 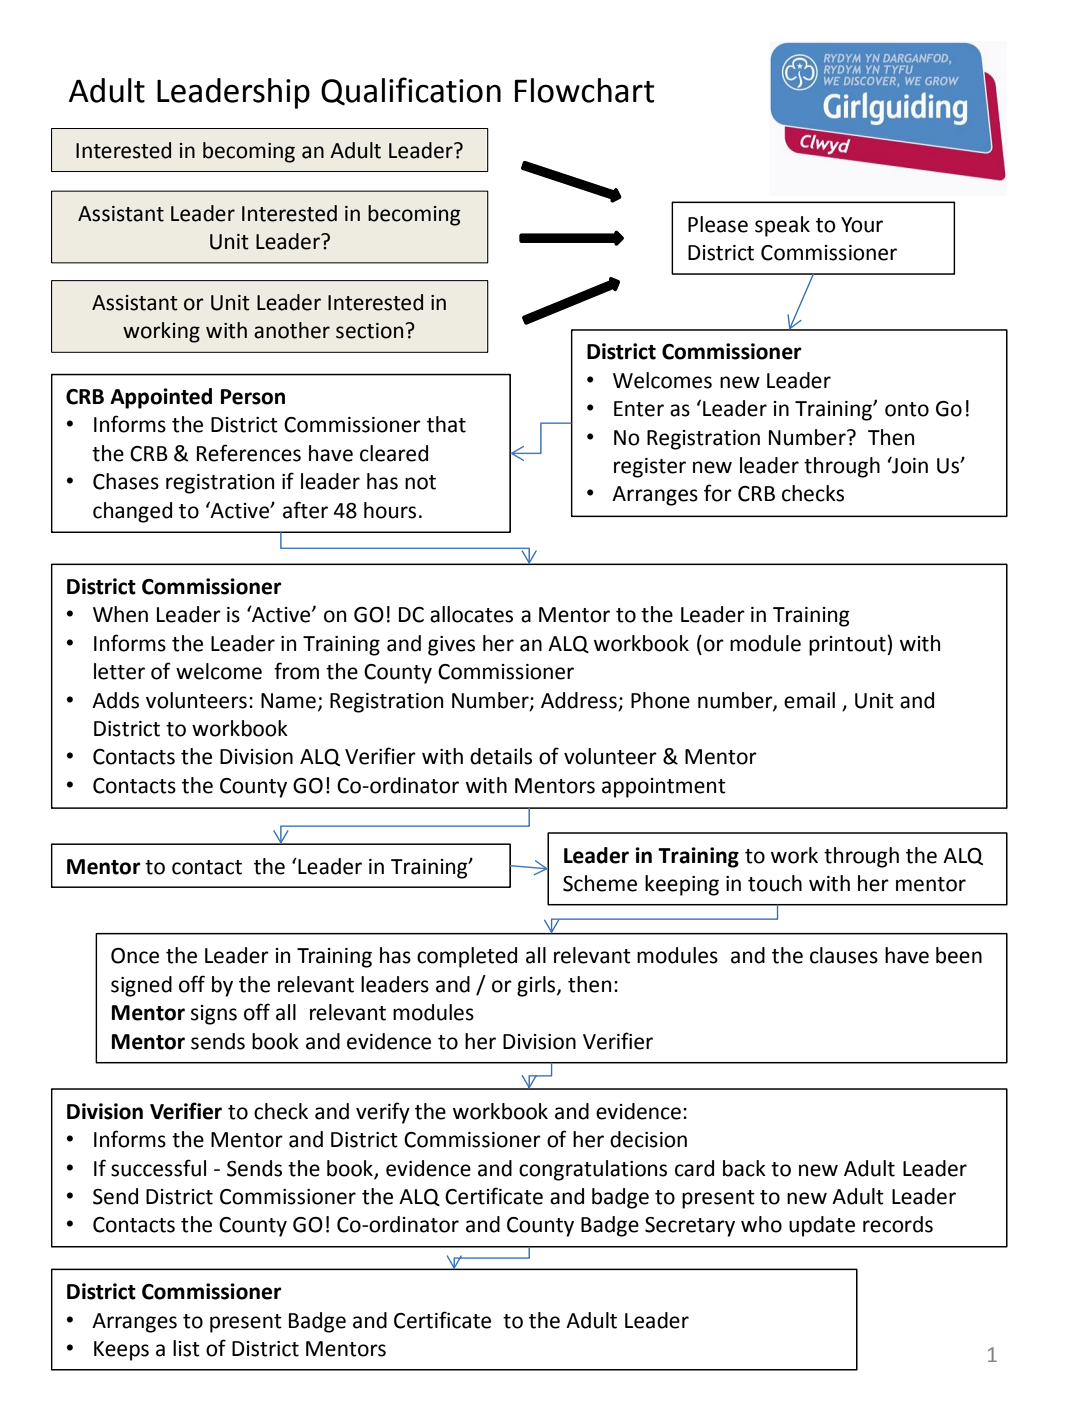 I want to click on email, so click(x=809, y=700).
